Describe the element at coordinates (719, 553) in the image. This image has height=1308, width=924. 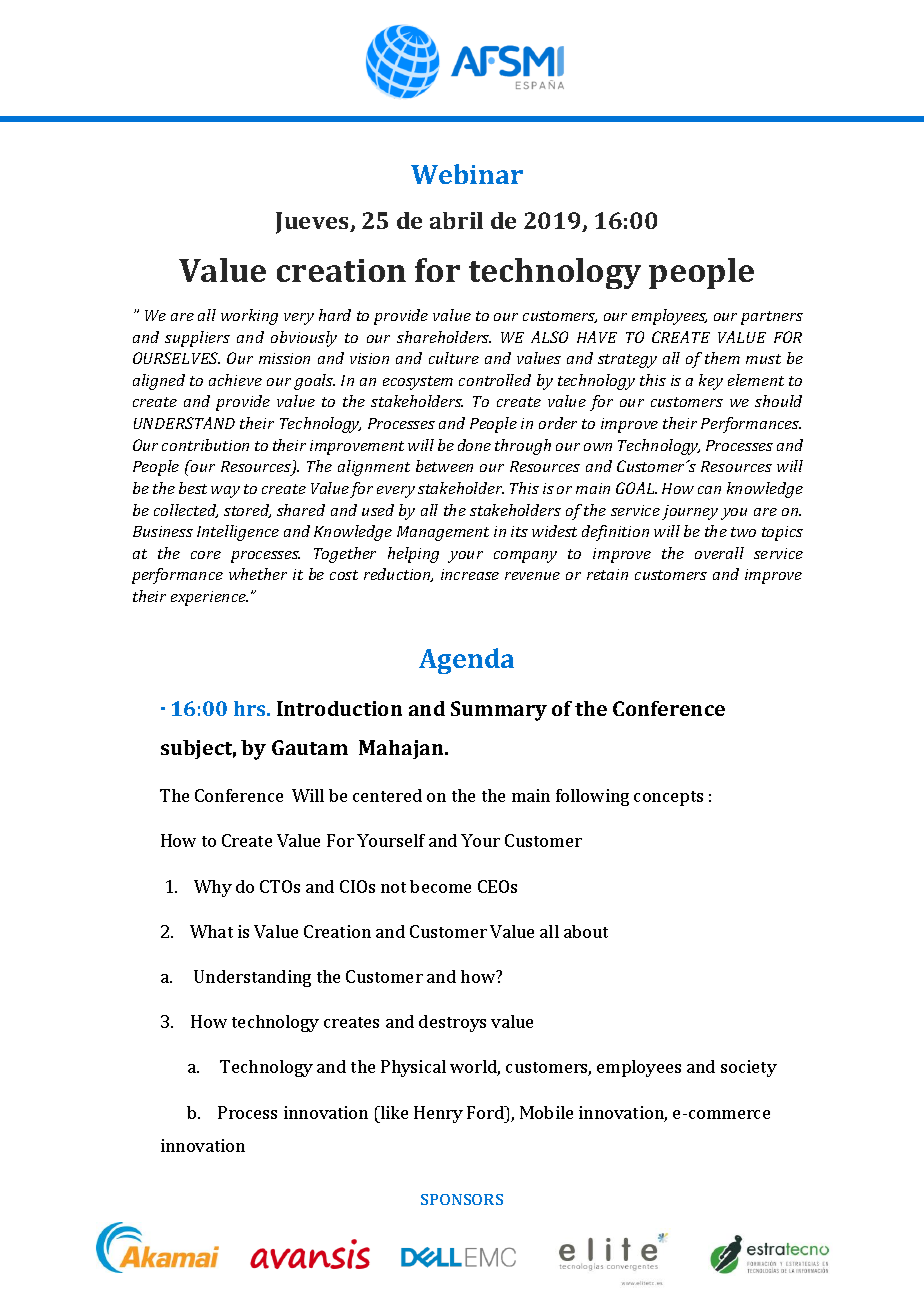
I see `overall` at that location.
